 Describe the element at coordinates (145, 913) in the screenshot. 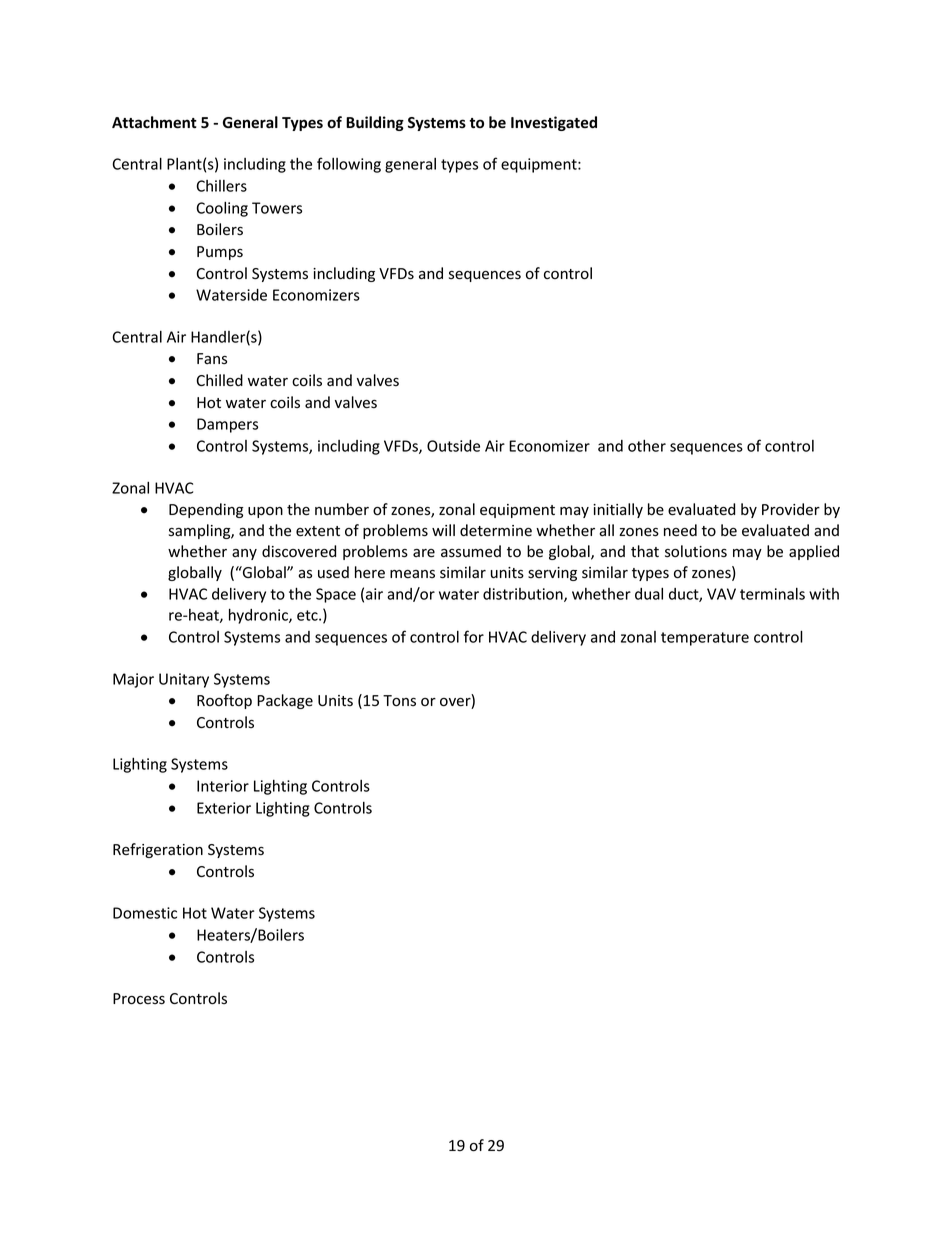

I see `Domestic` at that location.
